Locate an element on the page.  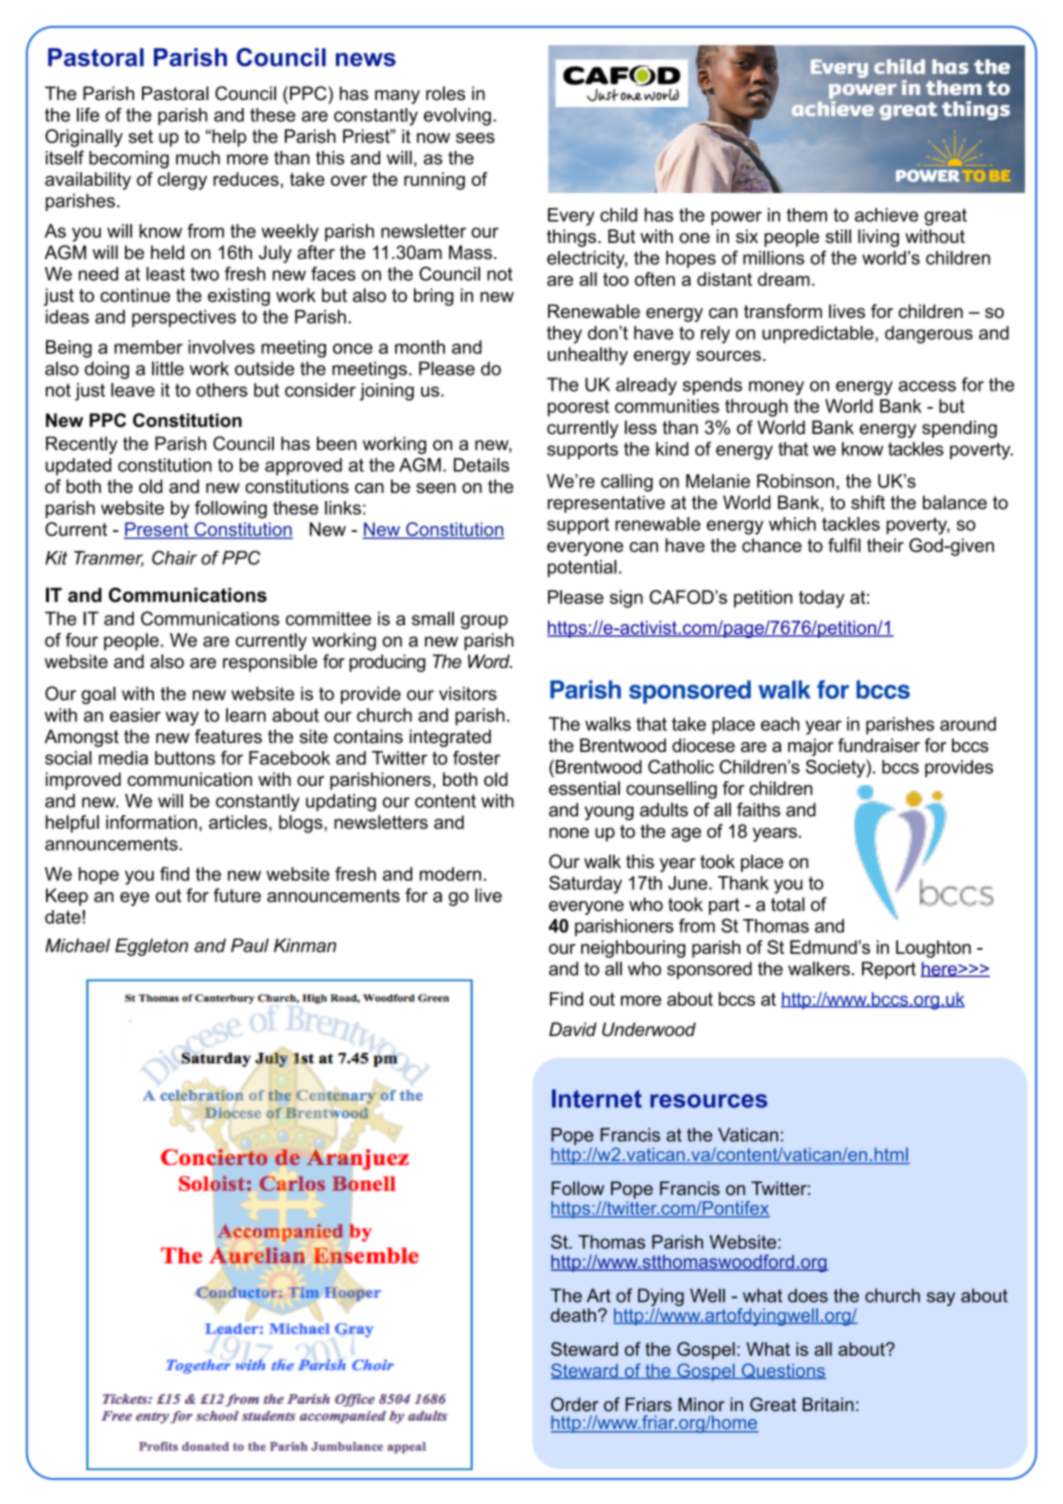
potential is located at coordinates (582, 568).
